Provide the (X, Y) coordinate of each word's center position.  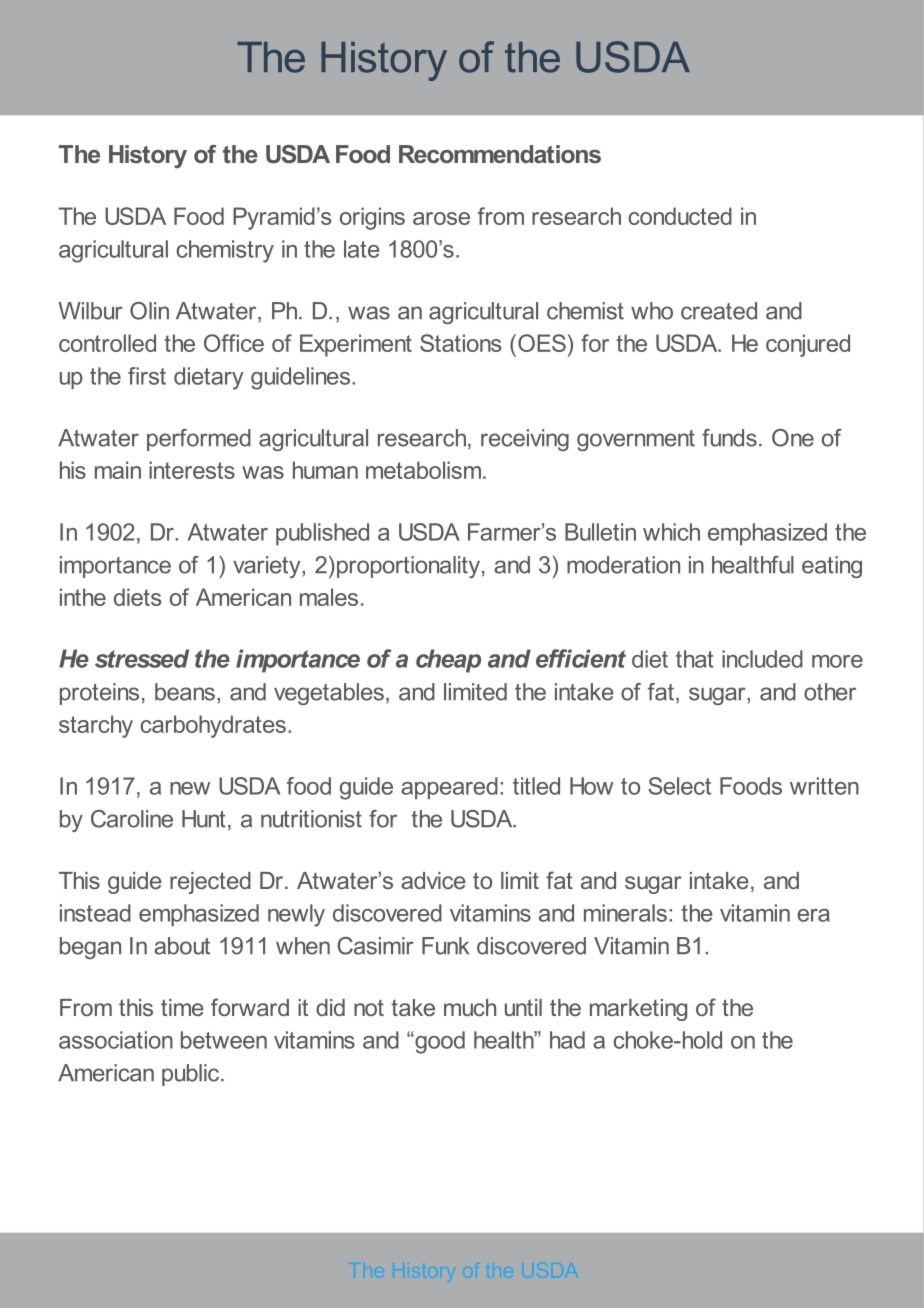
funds (729, 438)
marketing (638, 1010)
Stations (460, 343)
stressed (142, 658)
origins (372, 218)
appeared (449, 788)
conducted (680, 216)
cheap (448, 661)
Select (679, 786)
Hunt (204, 819)
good (439, 1042)
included (762, 659)
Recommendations (500, 154)
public (192, 1075)
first (147, 376)
